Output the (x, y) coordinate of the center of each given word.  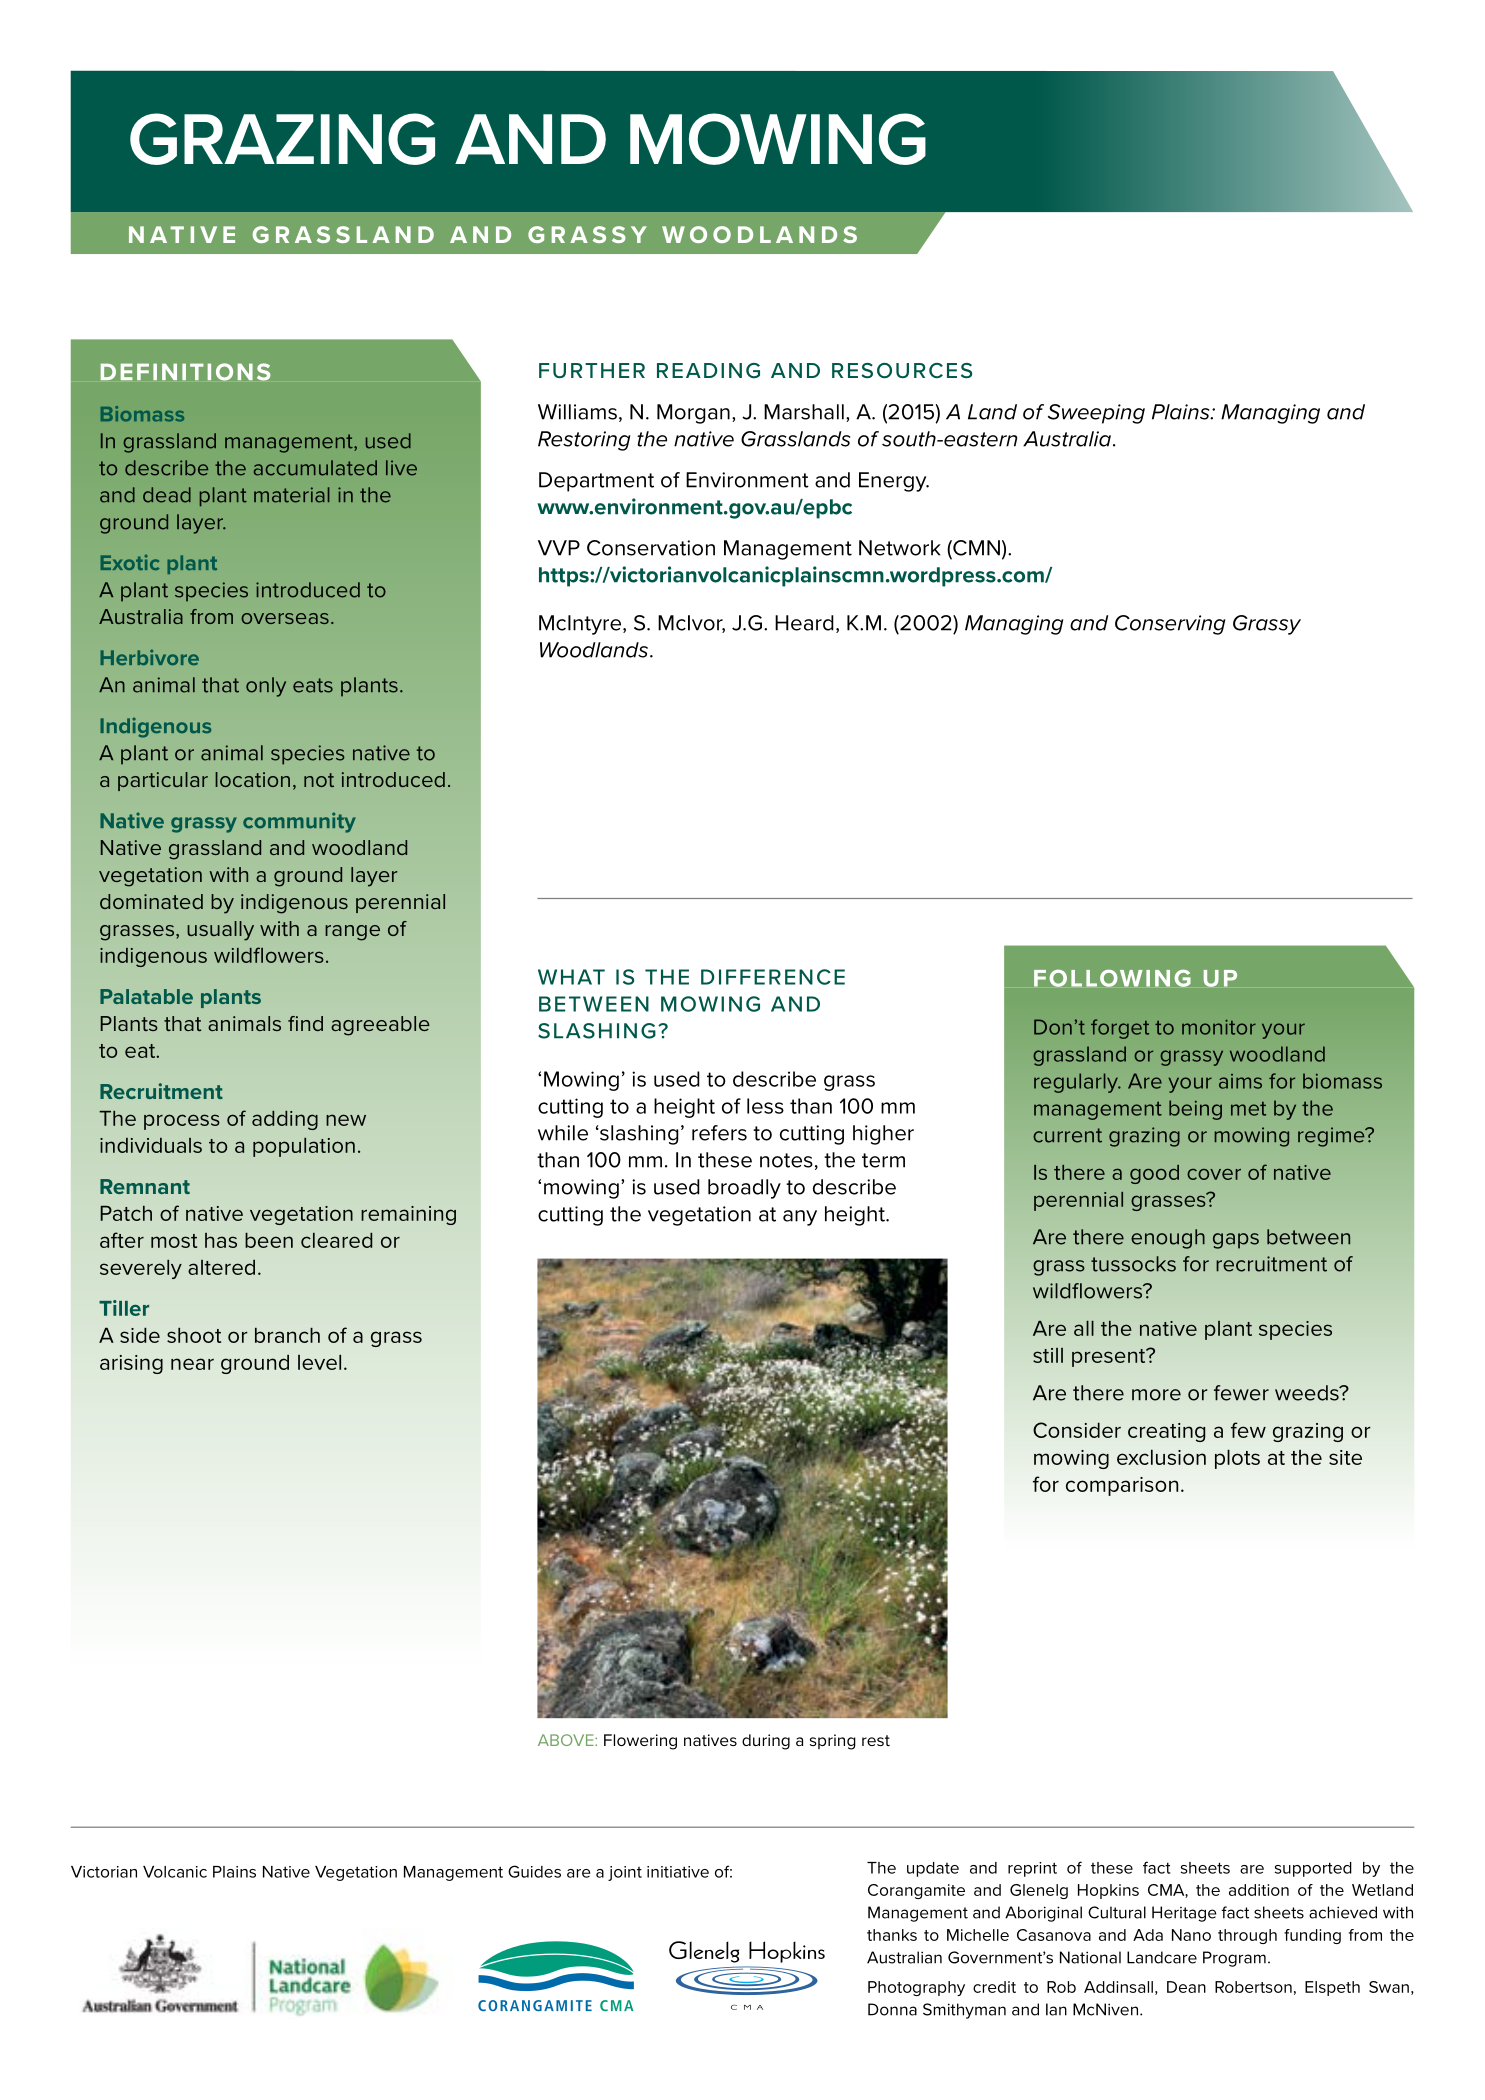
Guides (534, 1871)
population (304, 1147)
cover (1214, 1174)
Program (1234, 1959)
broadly (744, 1189)
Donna (892, 2009)
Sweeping (1096, 414)
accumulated (315, 468)
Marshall (804, 412)
